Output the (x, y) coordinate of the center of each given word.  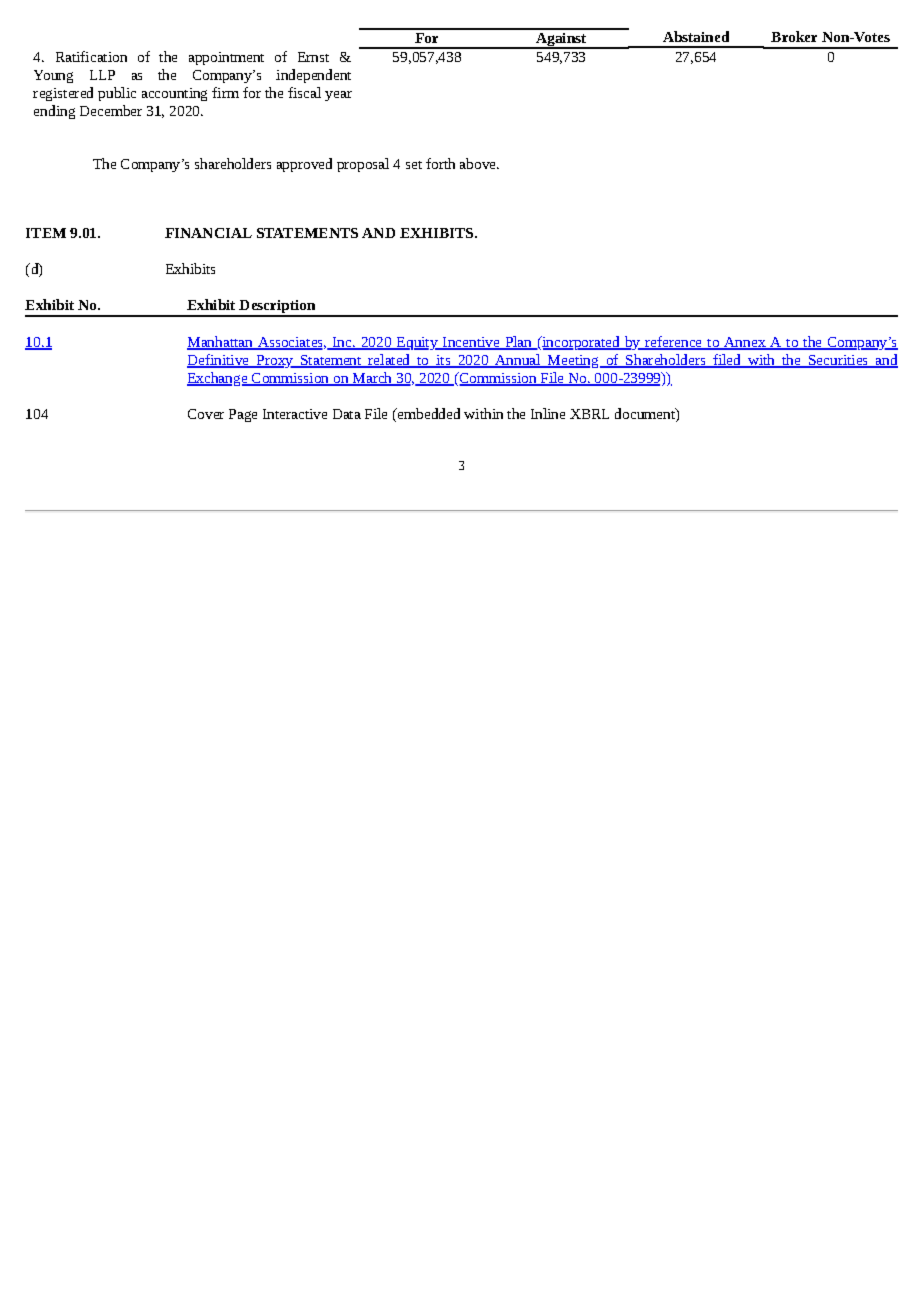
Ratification (91, 56)
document (646, 413)
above (479, 163)
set (414, 165)
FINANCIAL (208, 233)
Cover (206, 414)
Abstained (696, 36)
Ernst (313, 57)
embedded (427, 413)
